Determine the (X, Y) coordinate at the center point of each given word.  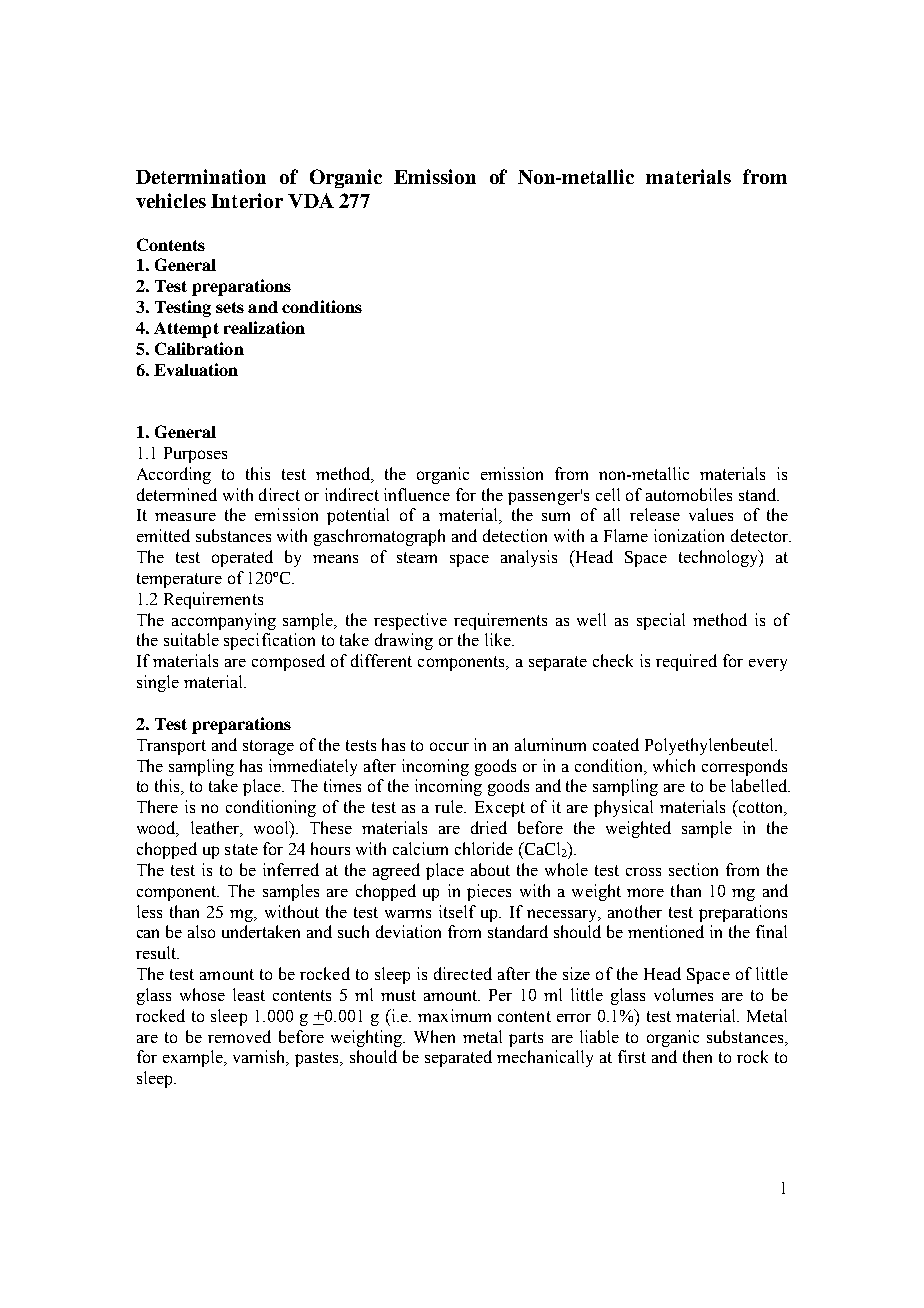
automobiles (689, 494)
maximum (454, 1015)
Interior (247, 200)
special (661, 621)
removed (239, 1036)
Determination (201, 176)
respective (410, 621)
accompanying (224, 621)
